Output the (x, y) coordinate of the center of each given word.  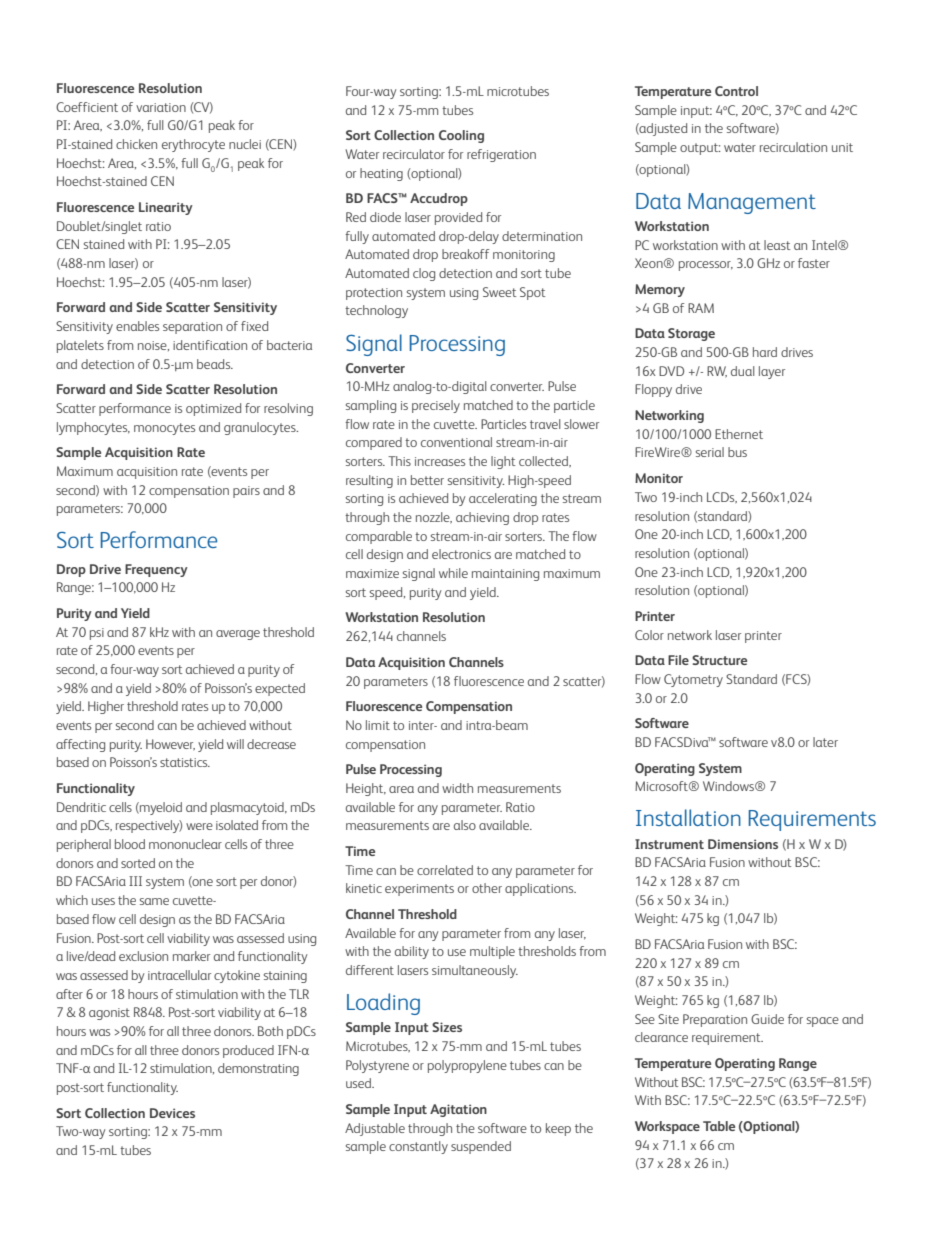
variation (161, 107)
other (487, 888)
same (154, 901)
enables (137, 326)
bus (737, 452)
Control (736, 91)
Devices (172, 1113)
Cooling (461, 136)
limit (378, 725)
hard (765, 352)
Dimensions (743, 844)
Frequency (156, 570)
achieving (482, 518)
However (170, 745)
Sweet (499, 292)
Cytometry (693, 680)
